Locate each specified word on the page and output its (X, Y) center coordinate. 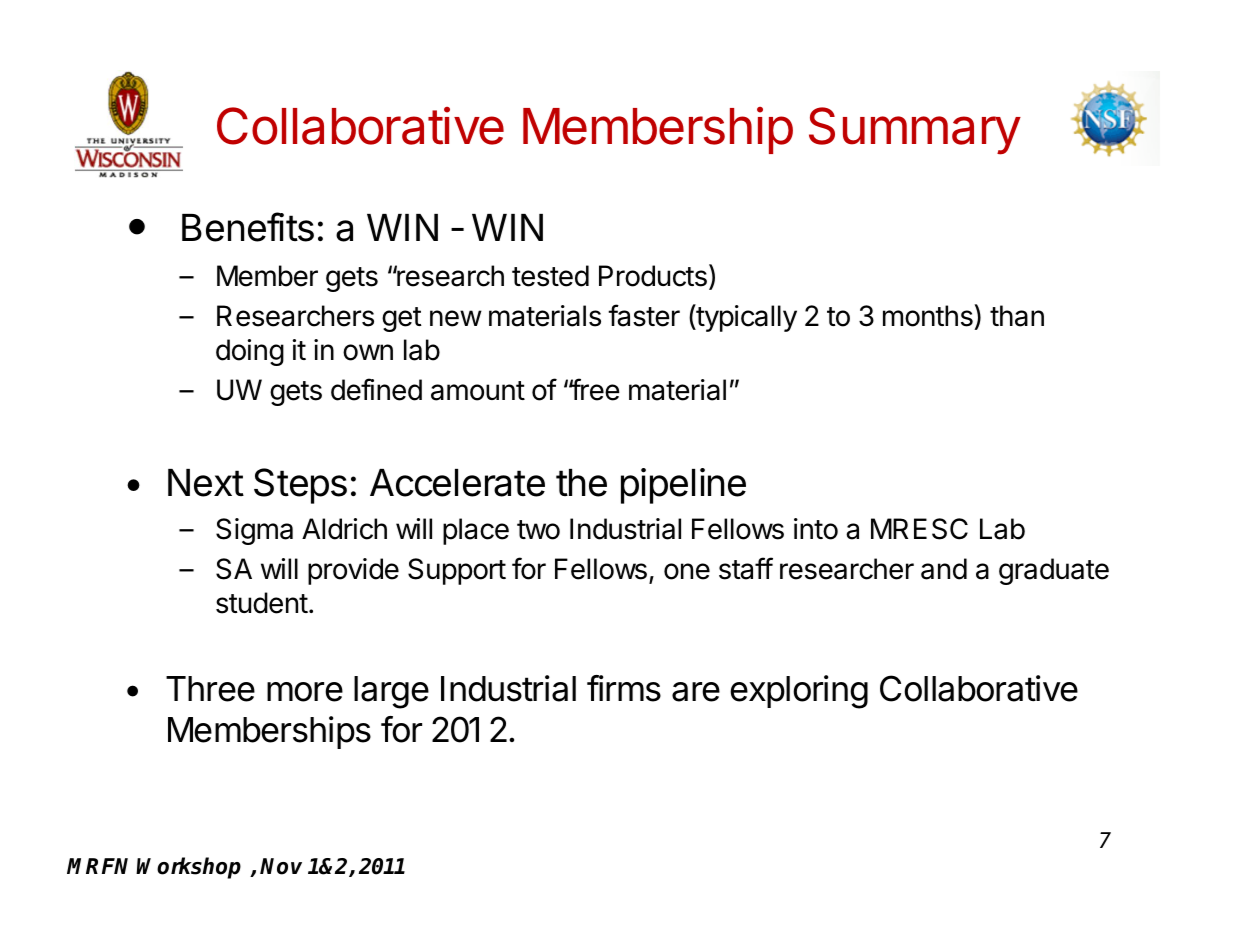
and (944, 569)
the (581, 483)
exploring (799, 692)
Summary (915, 131)
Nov (281, 866)
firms (624, 688)
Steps (300, 486)
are (696, 692)
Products (653, 276)
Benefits (248, 227)
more (305, 692)
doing (250, 352)
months (929, 317)
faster (644, 315)
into (816, 529)
